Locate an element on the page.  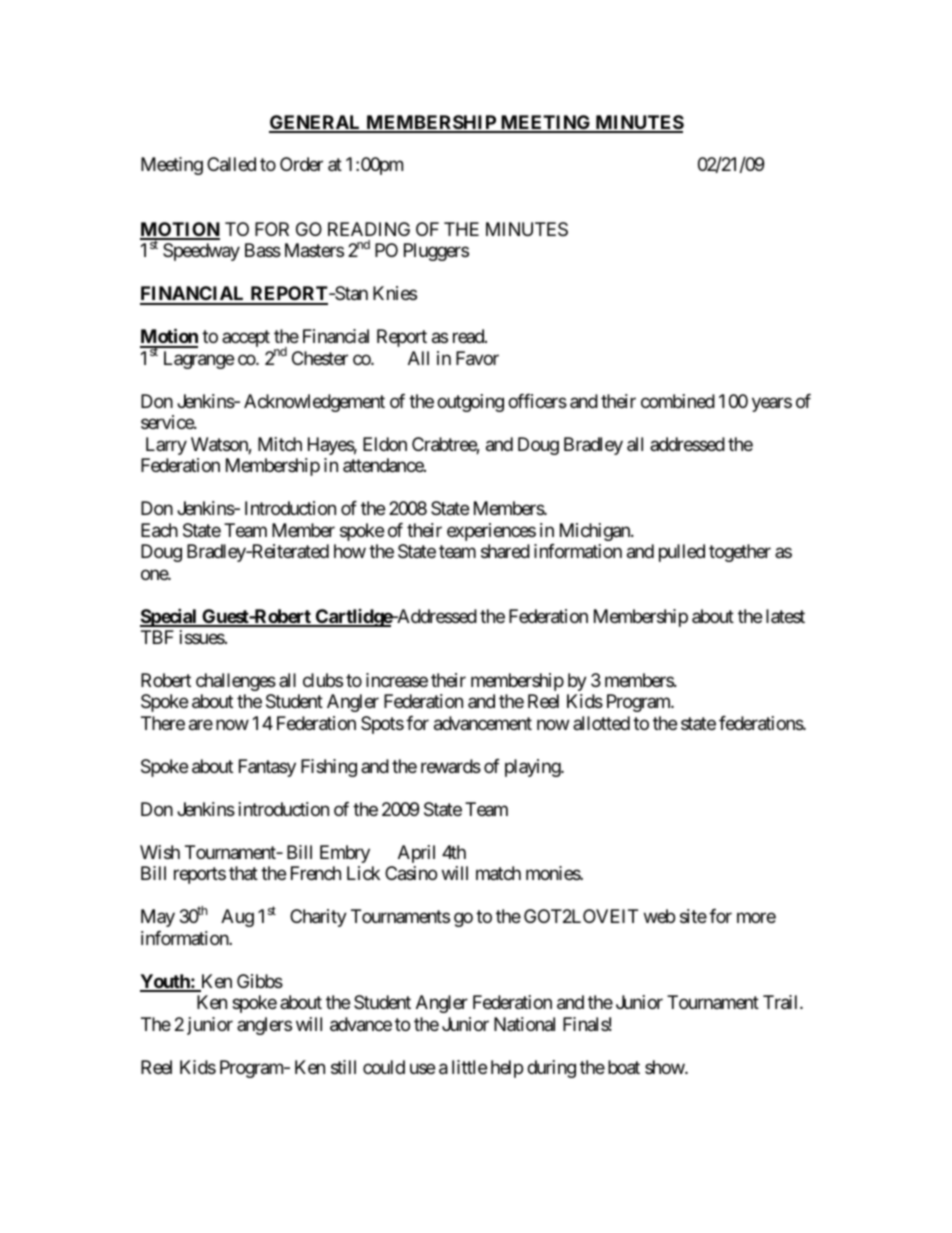
GENERAL is located at coordinates (316, 123).
